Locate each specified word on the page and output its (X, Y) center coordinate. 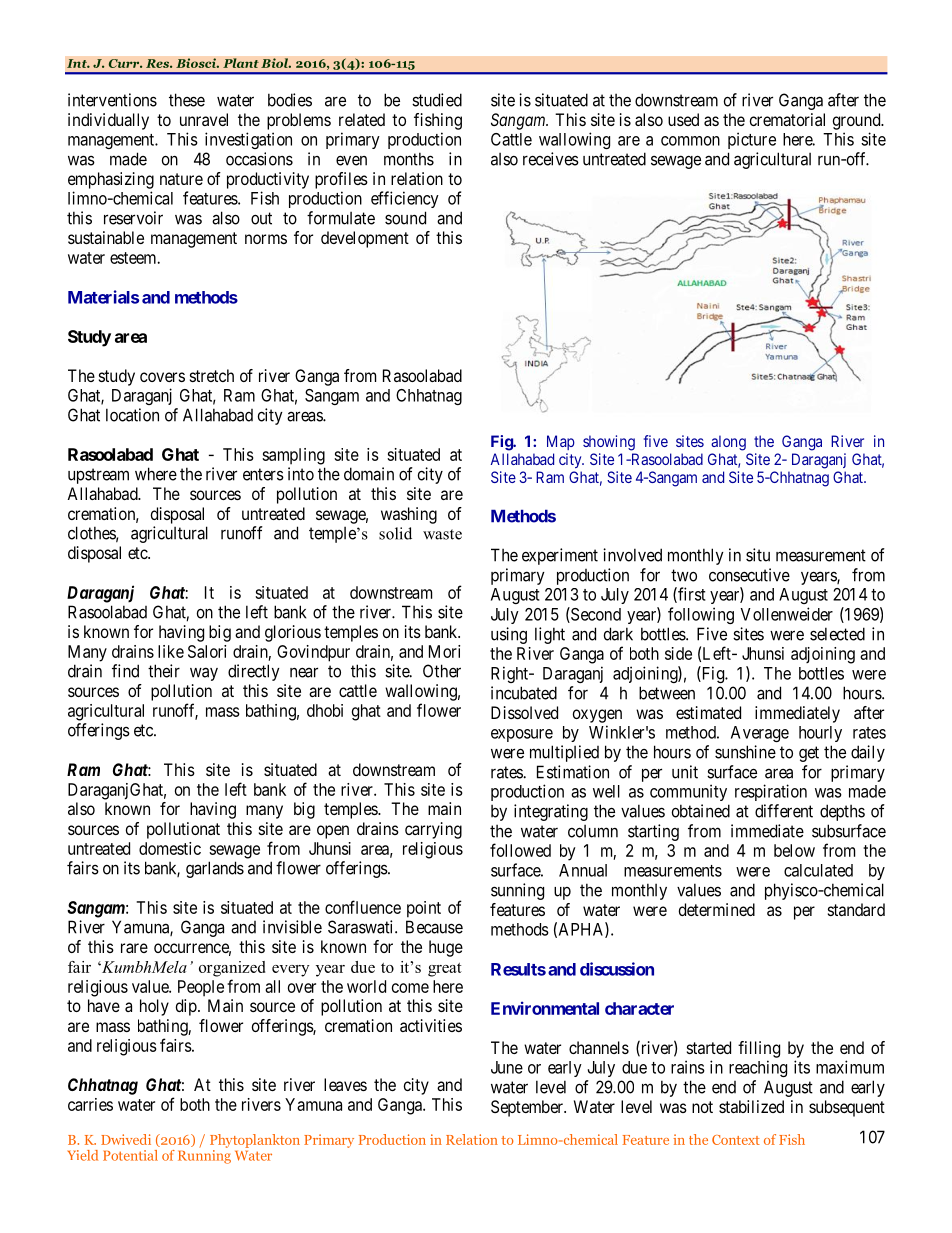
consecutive (749, 575)
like (171, 651)
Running (204, 1157)
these (187, 100)
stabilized (751, 1106)
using (509, 635)
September (528, 1108)
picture (752, 140)
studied (437, 100)
